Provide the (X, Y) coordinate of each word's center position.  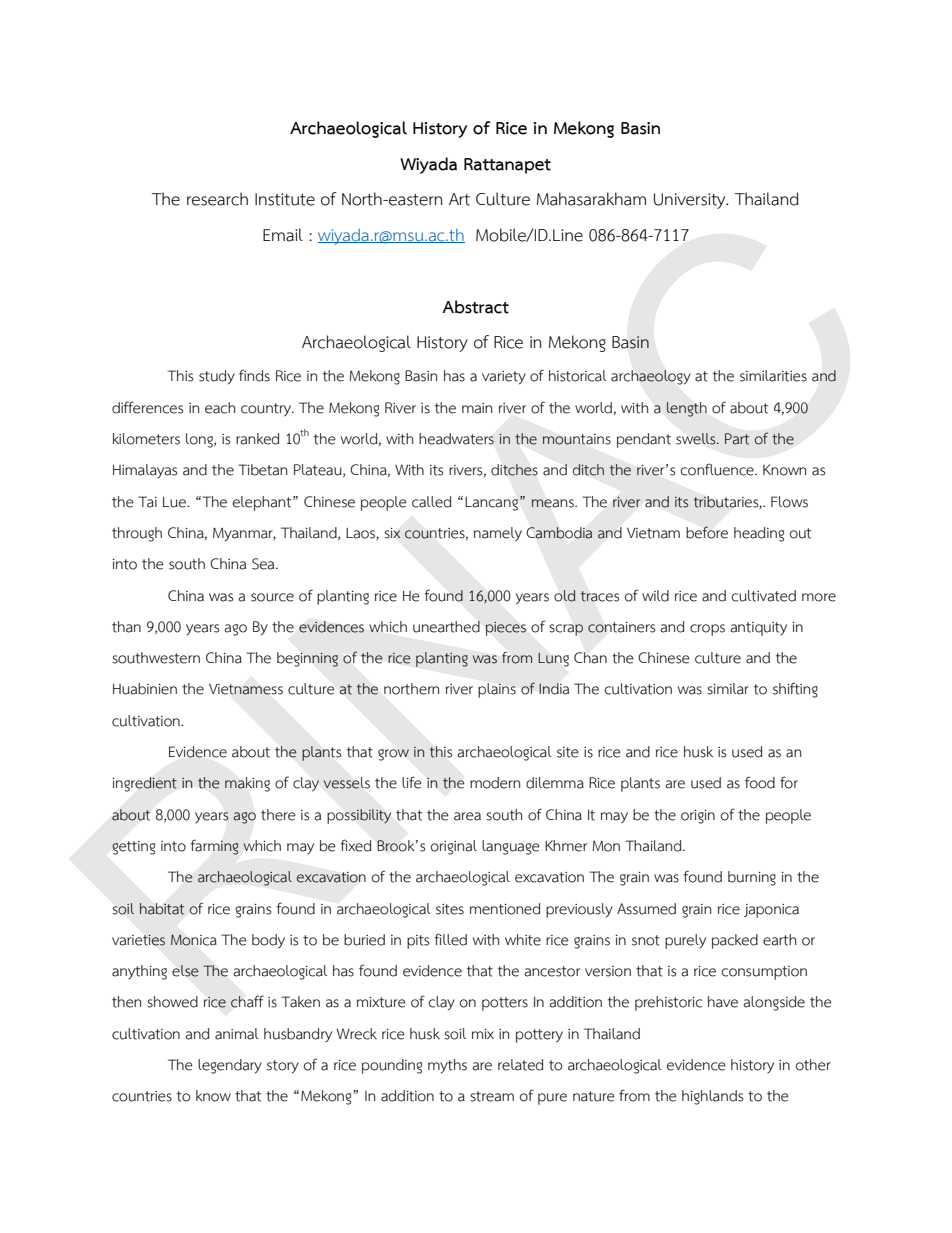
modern (495, 783)
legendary (230, 1066)
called (431, 502)
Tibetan (262, 470)
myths (447, 1066)
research (217, 199)
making (247, 784)
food (760, 782)
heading (759, 534)
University (691, 201)
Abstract (475, 307)
